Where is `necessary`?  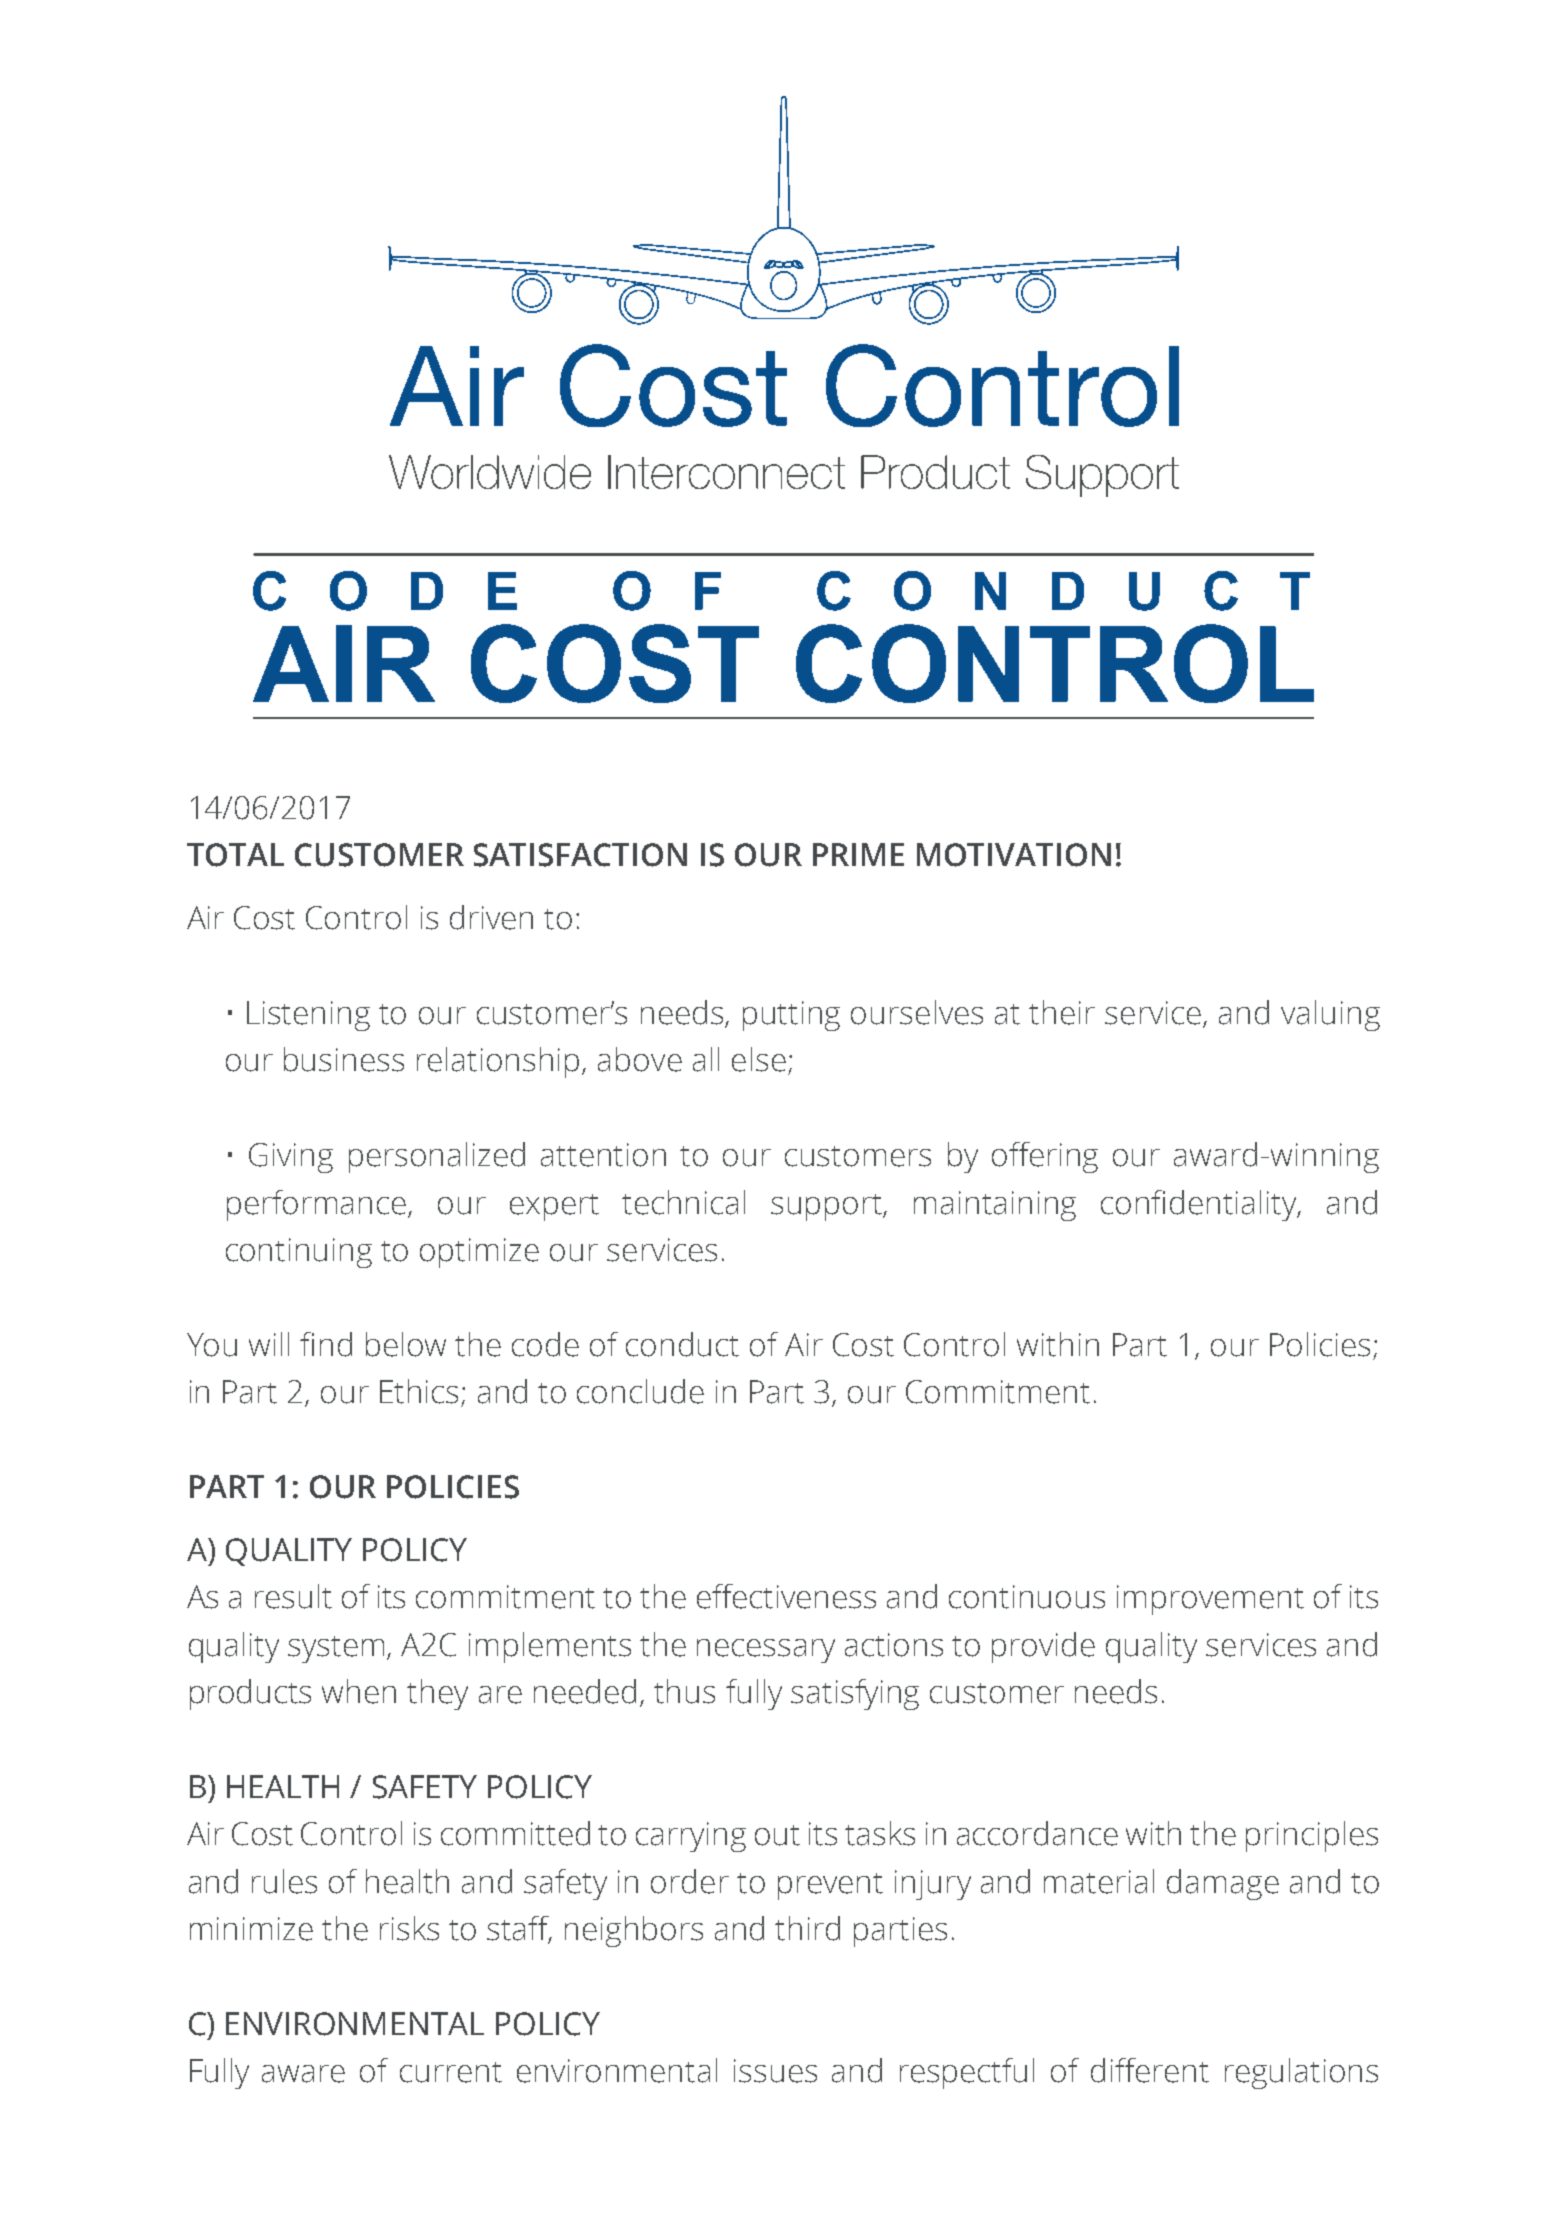
necessary is located at coordinates (766, 1651).
